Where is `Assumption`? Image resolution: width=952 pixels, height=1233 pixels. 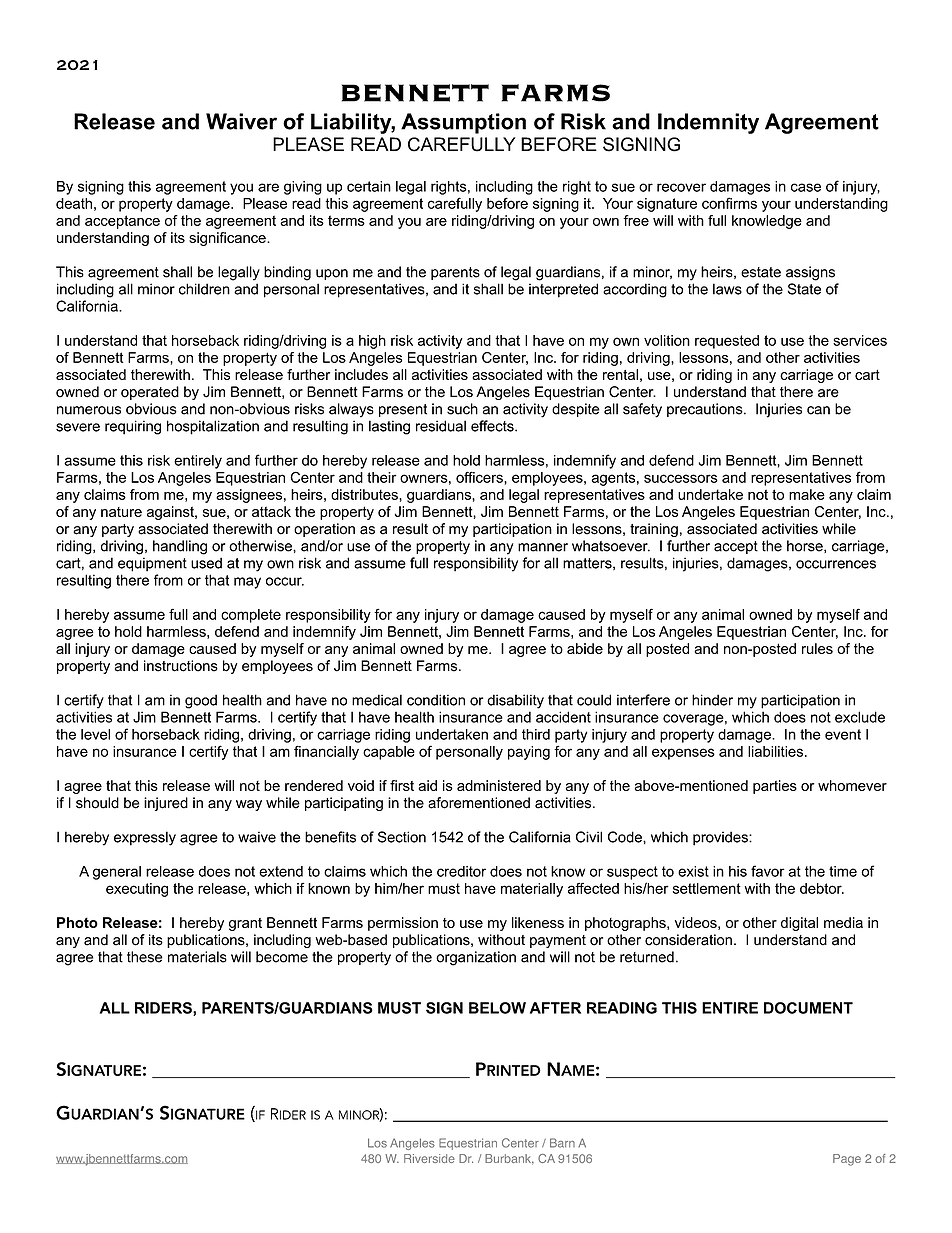 Assumption is located at coordinates (463, 123).
